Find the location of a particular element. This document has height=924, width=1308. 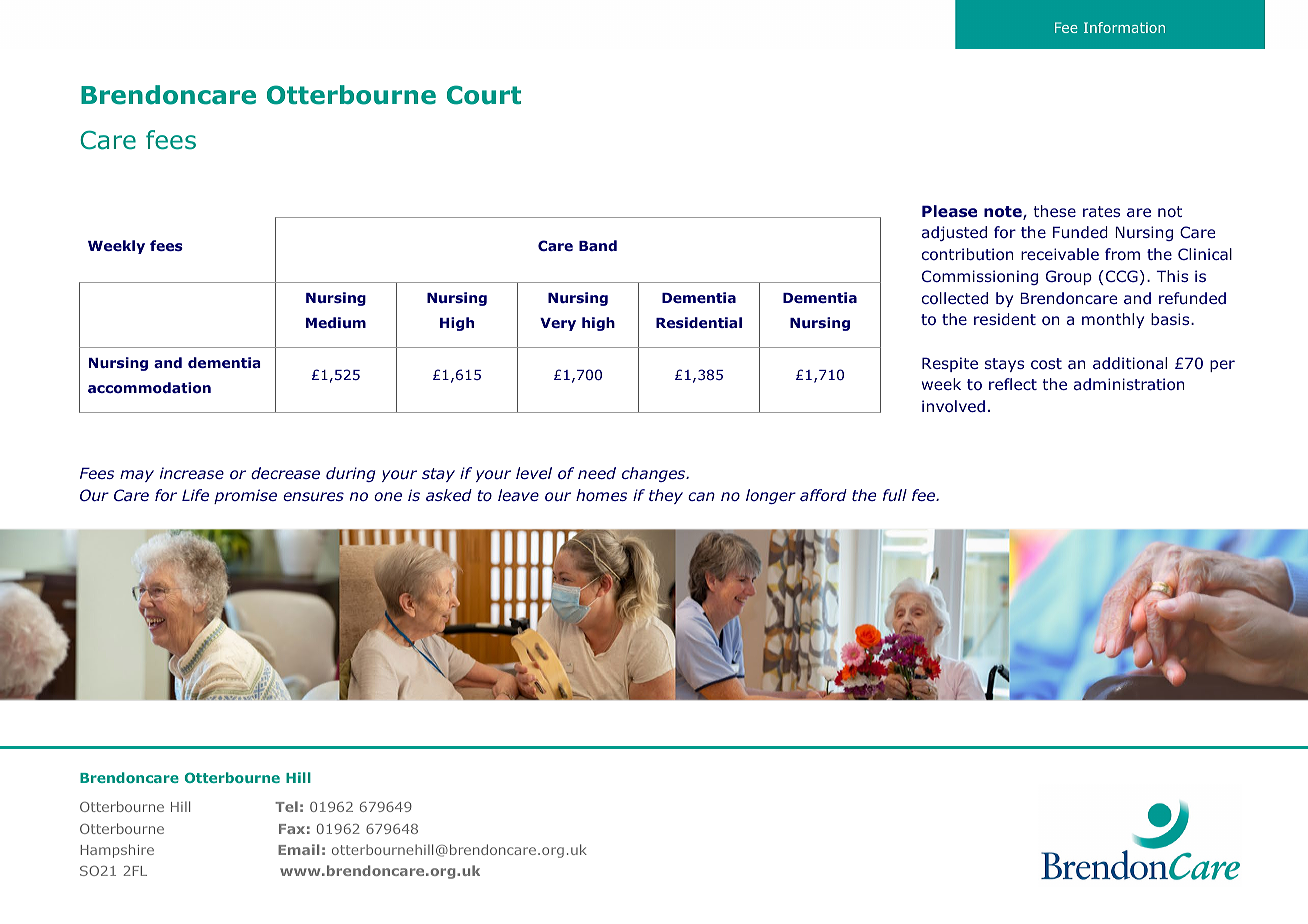

Tel is located at coordinates (286, 806).
